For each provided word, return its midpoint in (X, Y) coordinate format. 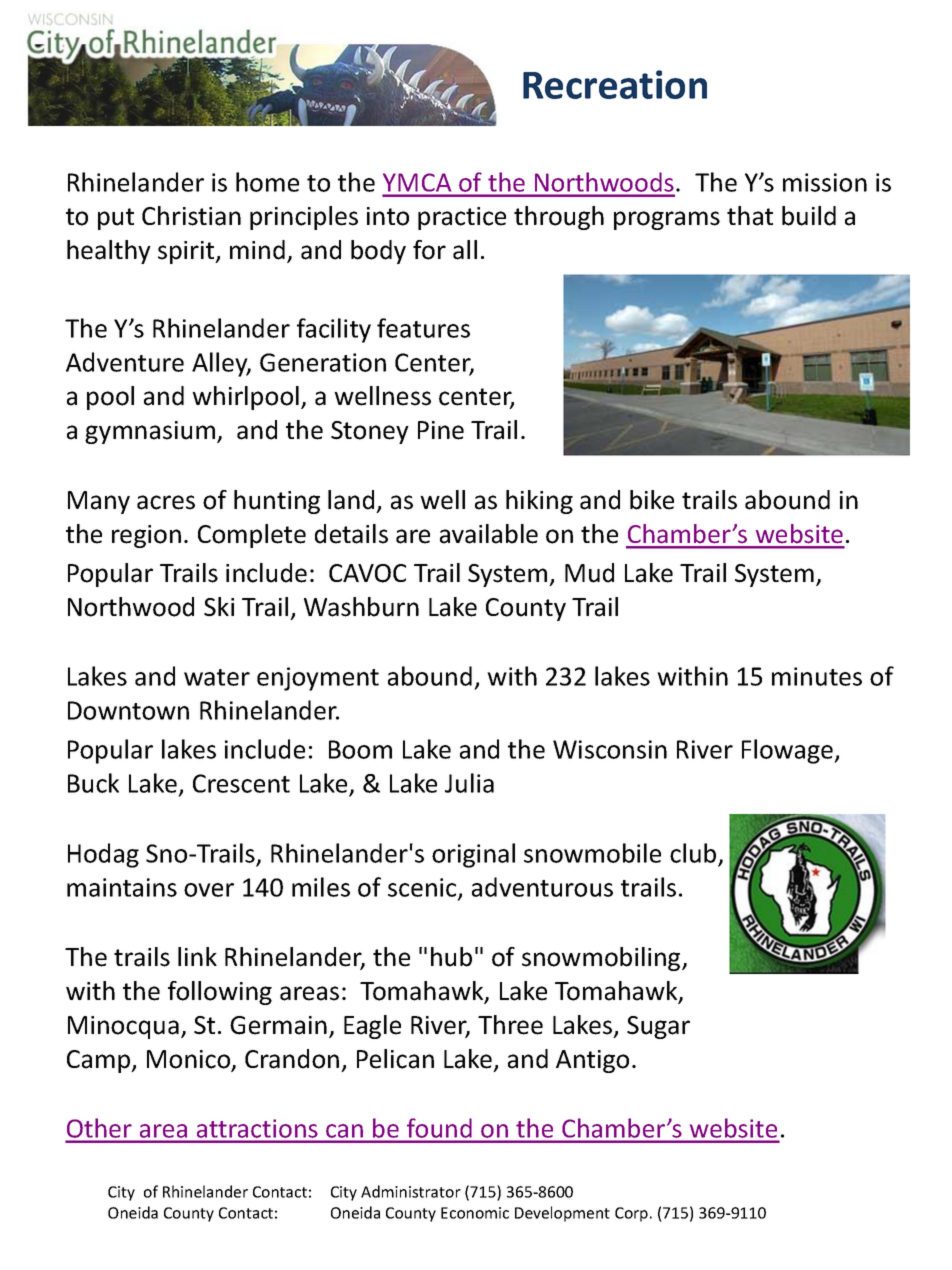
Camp (100, 1061)
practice (462, 218)
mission (825, 182)
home (267, 182)
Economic (475, 1213)
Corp (631, 1214)
